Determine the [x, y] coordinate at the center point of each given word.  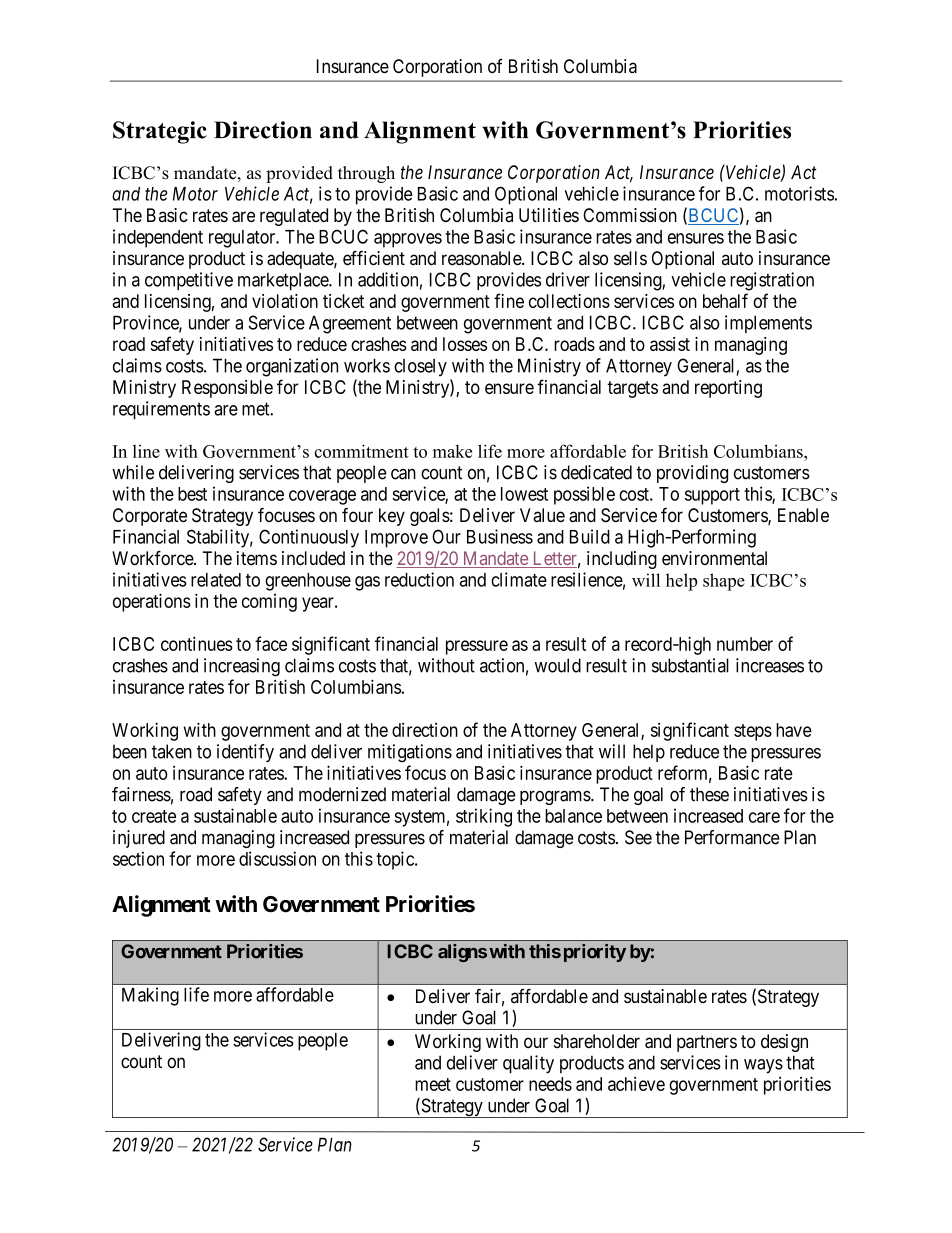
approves [408, 240]
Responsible [227, 389]
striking [484, 817]
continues [197, 643]
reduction [419, 579]
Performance [732, 837]
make [452, 451]
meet [433, 1084]
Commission [630, 215]
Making [150, 996]
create [154, 816]
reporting [728, 389]
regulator [243, 239]
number [745, 644]
